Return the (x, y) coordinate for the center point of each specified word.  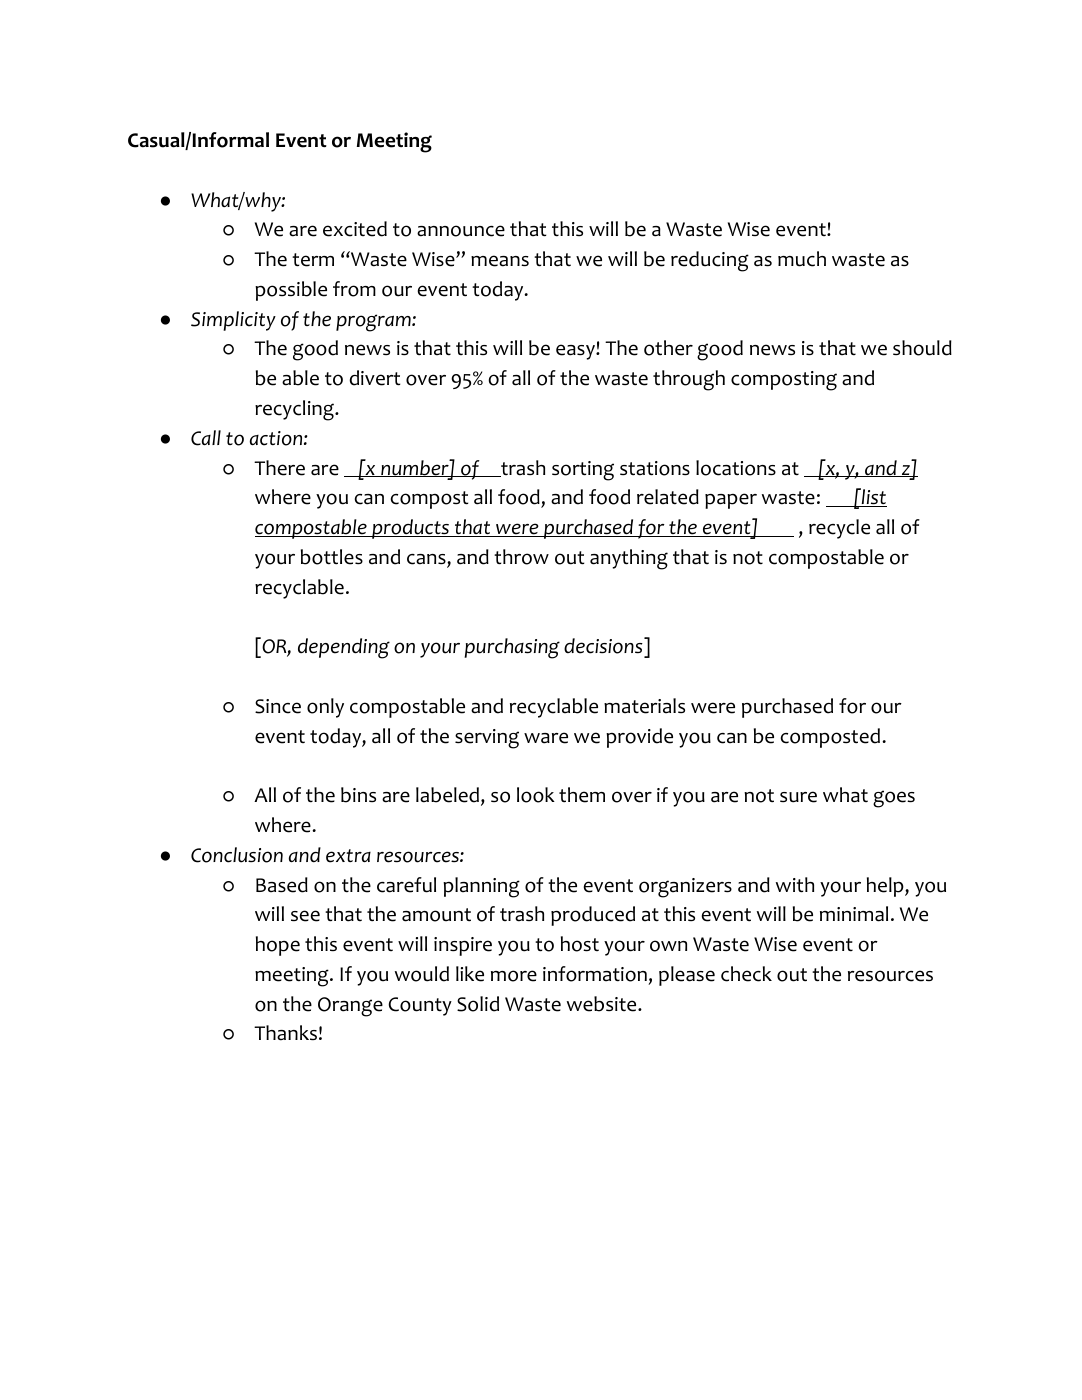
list (873, 497)
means (500, 261)
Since (278, 706)
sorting (583, 471)
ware (546, 738)
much (802, 259)
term (313, 260)
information (595, 974)
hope (278, 946)
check (746, 974)
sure (798, 797)
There (279, 468)
